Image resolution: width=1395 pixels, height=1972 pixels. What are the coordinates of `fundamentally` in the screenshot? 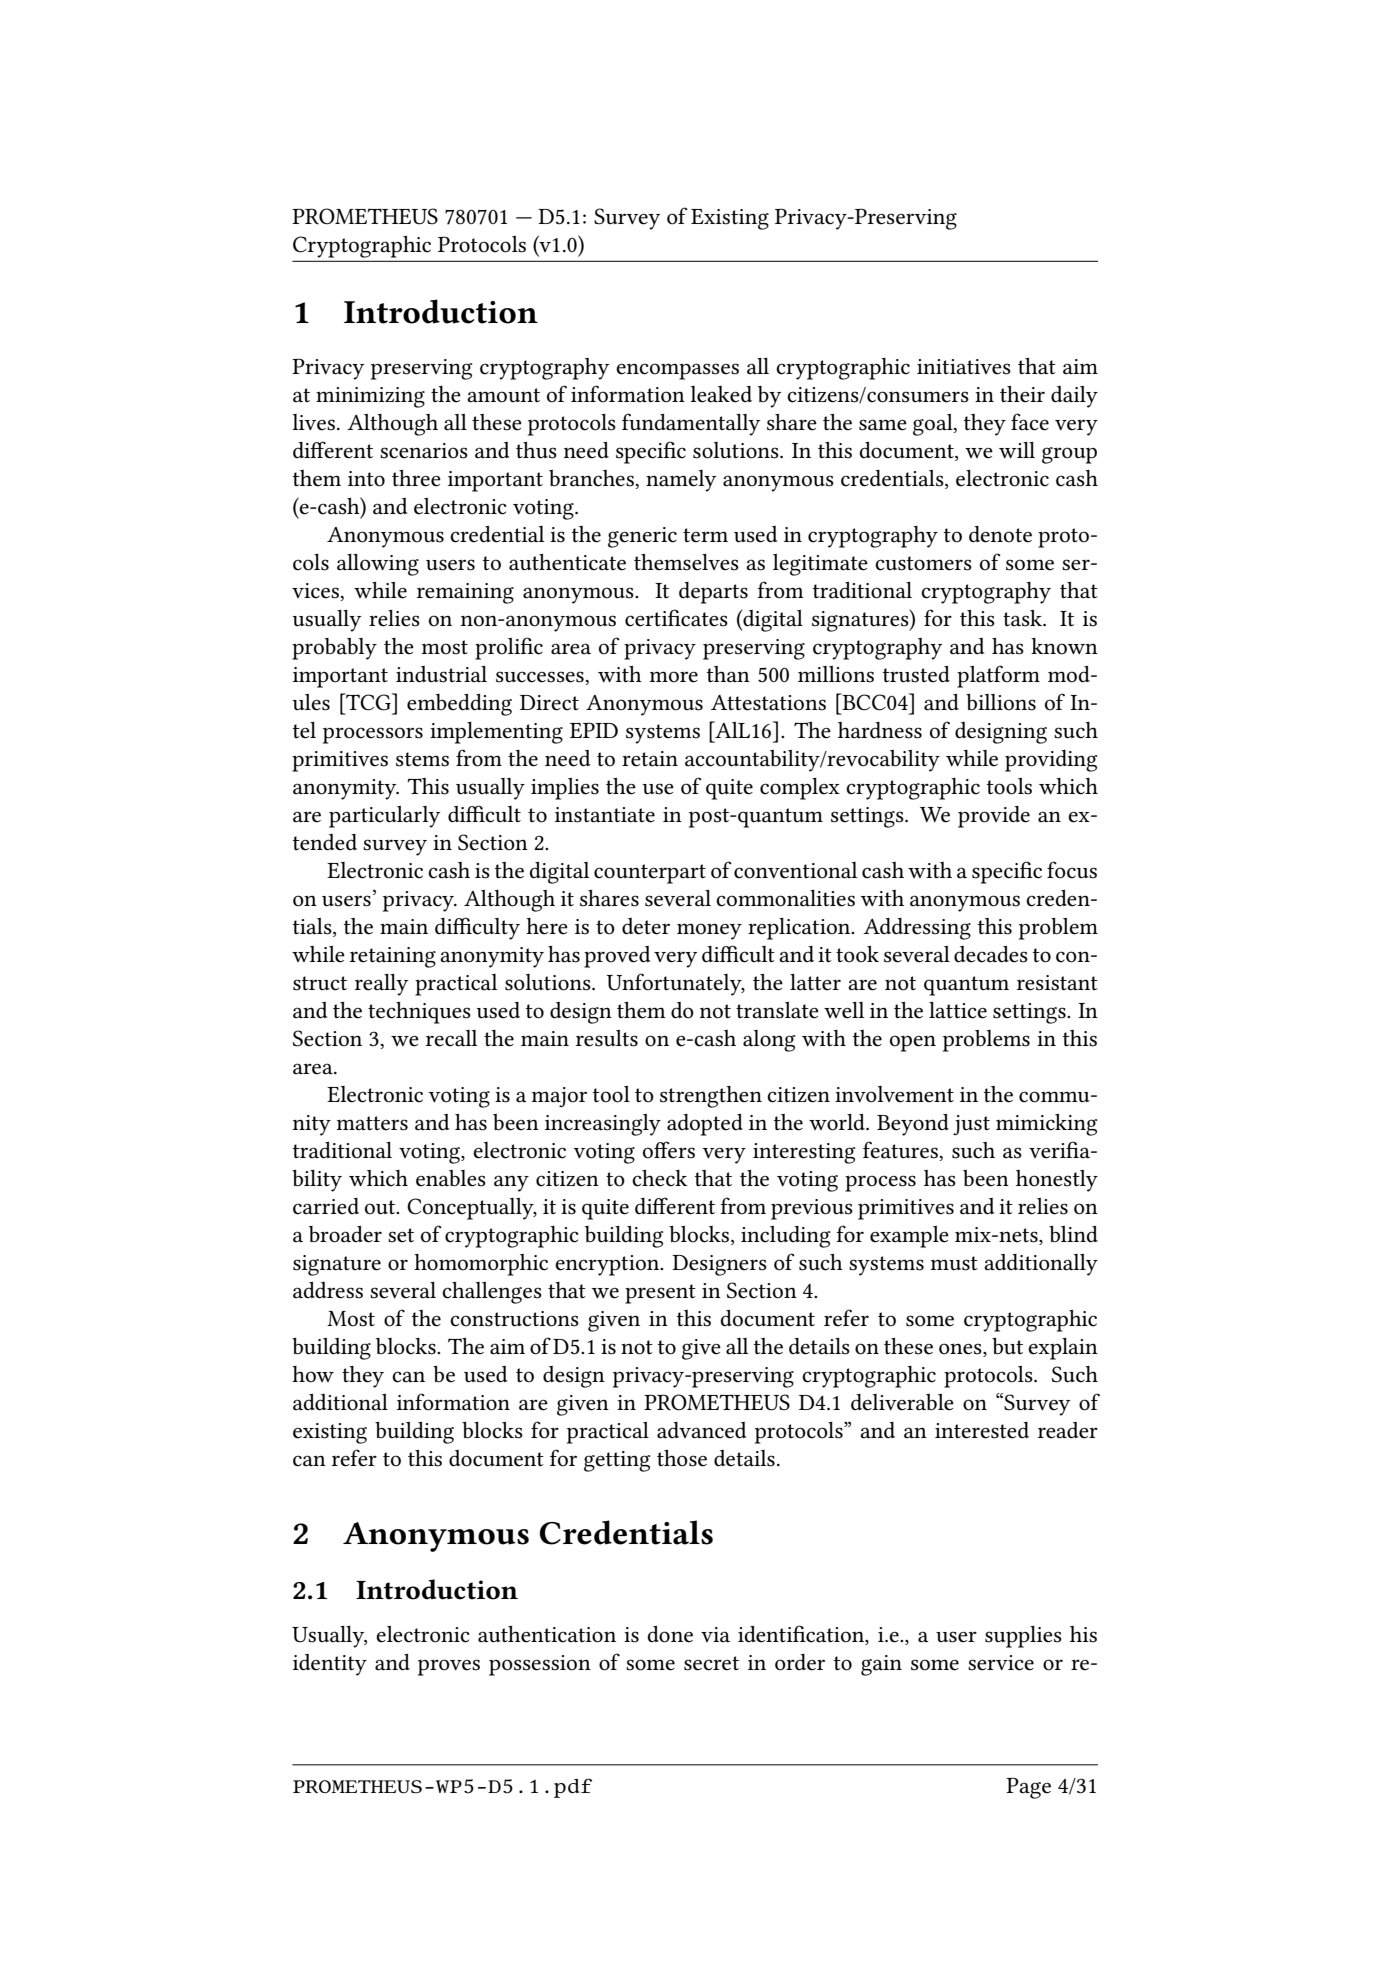 It's located at (691, 424).
